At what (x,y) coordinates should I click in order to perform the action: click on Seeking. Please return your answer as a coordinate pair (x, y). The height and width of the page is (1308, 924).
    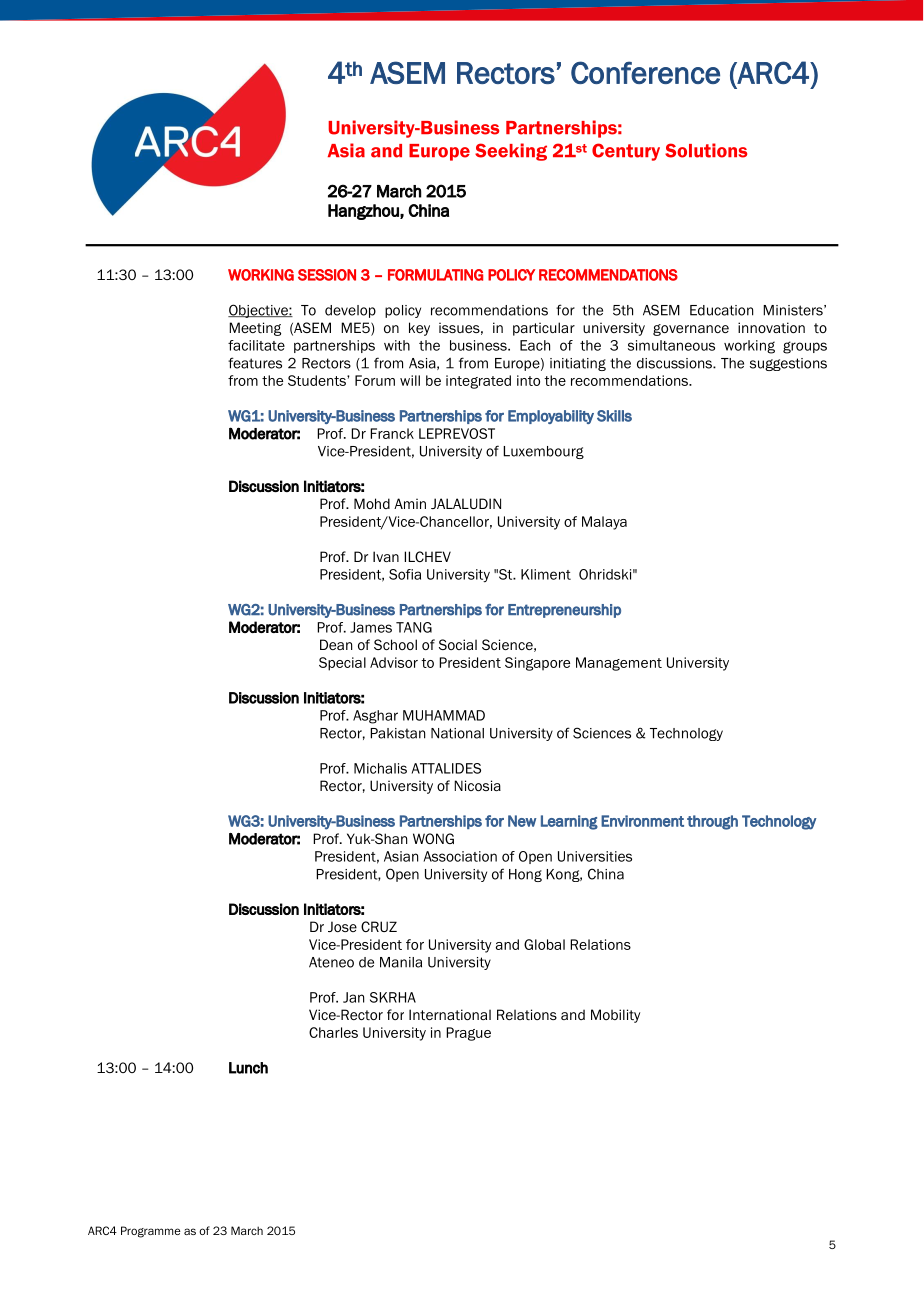
    Looking at the image, I should click on (511, 152).
